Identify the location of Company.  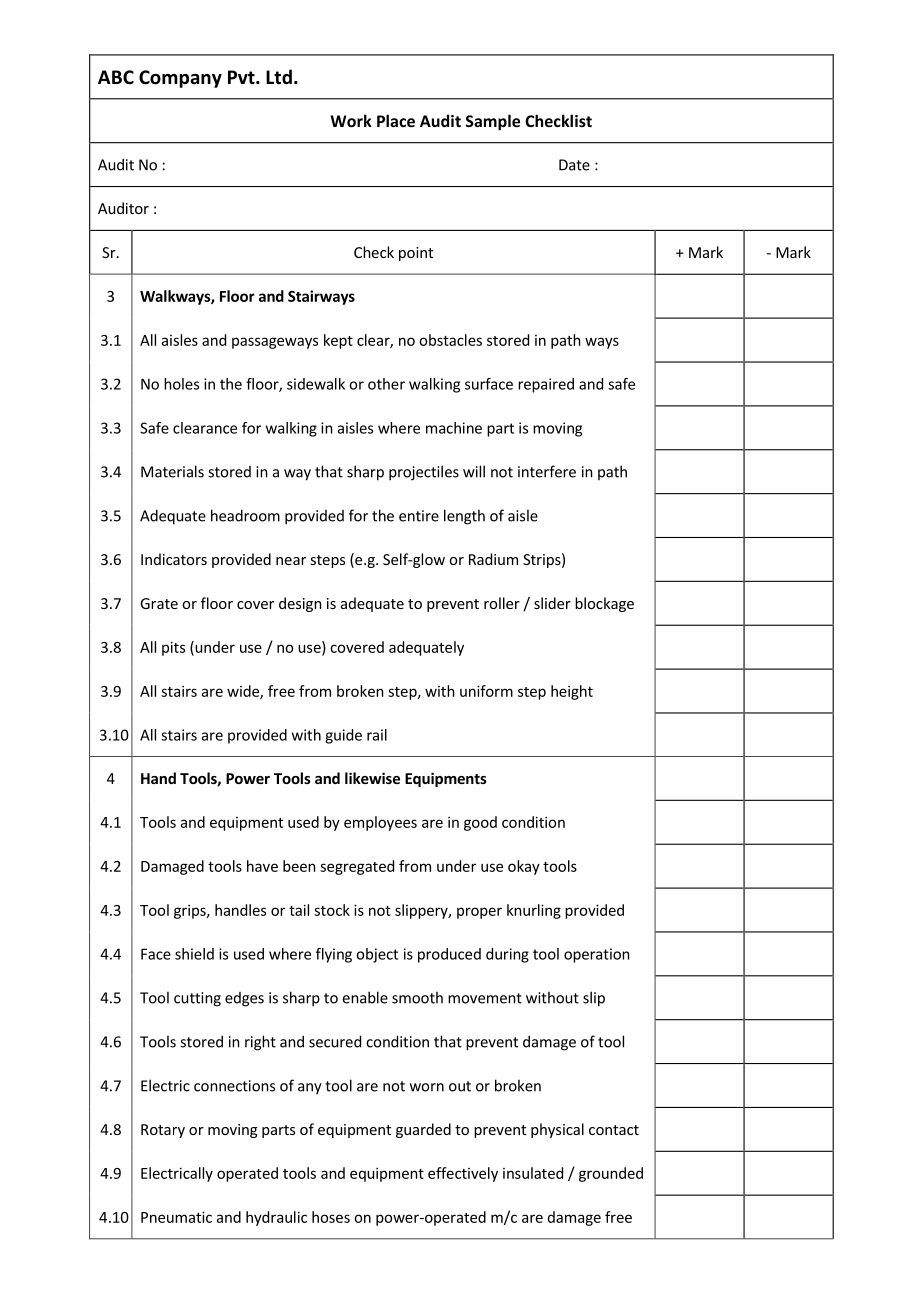
(180, 79).
